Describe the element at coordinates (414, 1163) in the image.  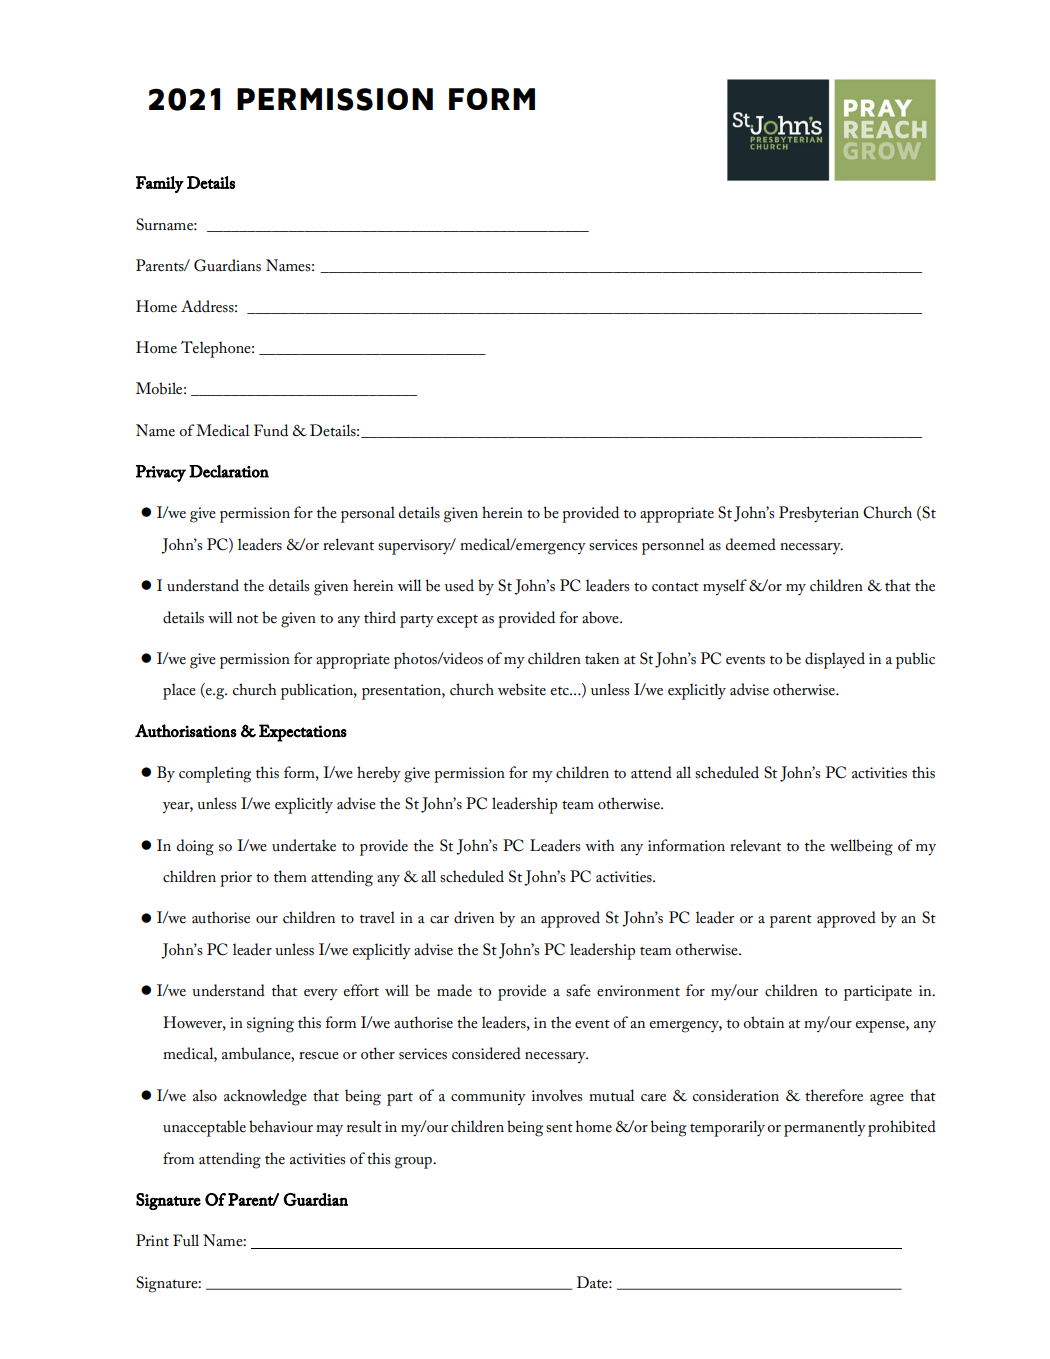
I see `group` at that location.
